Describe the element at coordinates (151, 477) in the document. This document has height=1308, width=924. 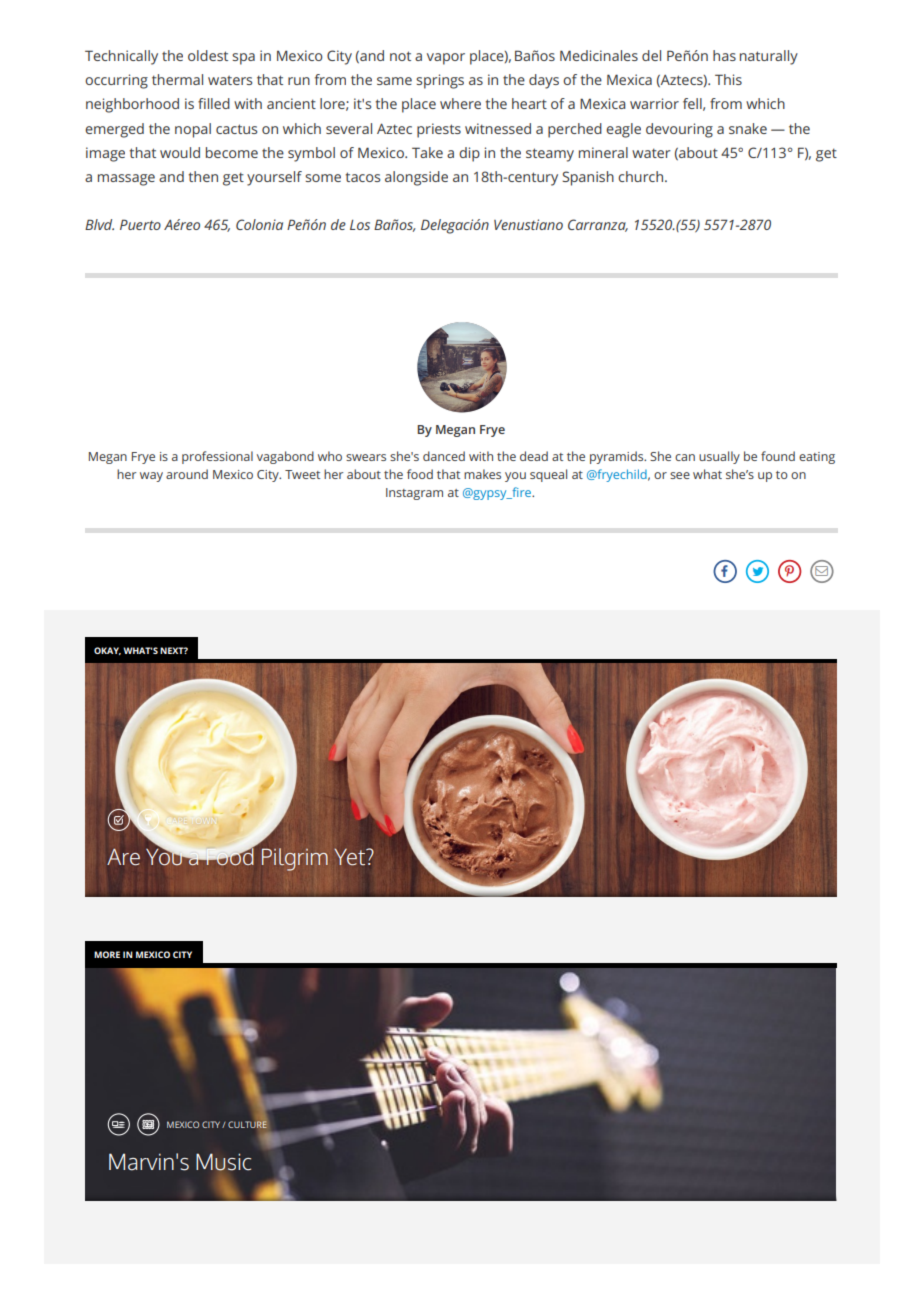
I see `way` at that location.
